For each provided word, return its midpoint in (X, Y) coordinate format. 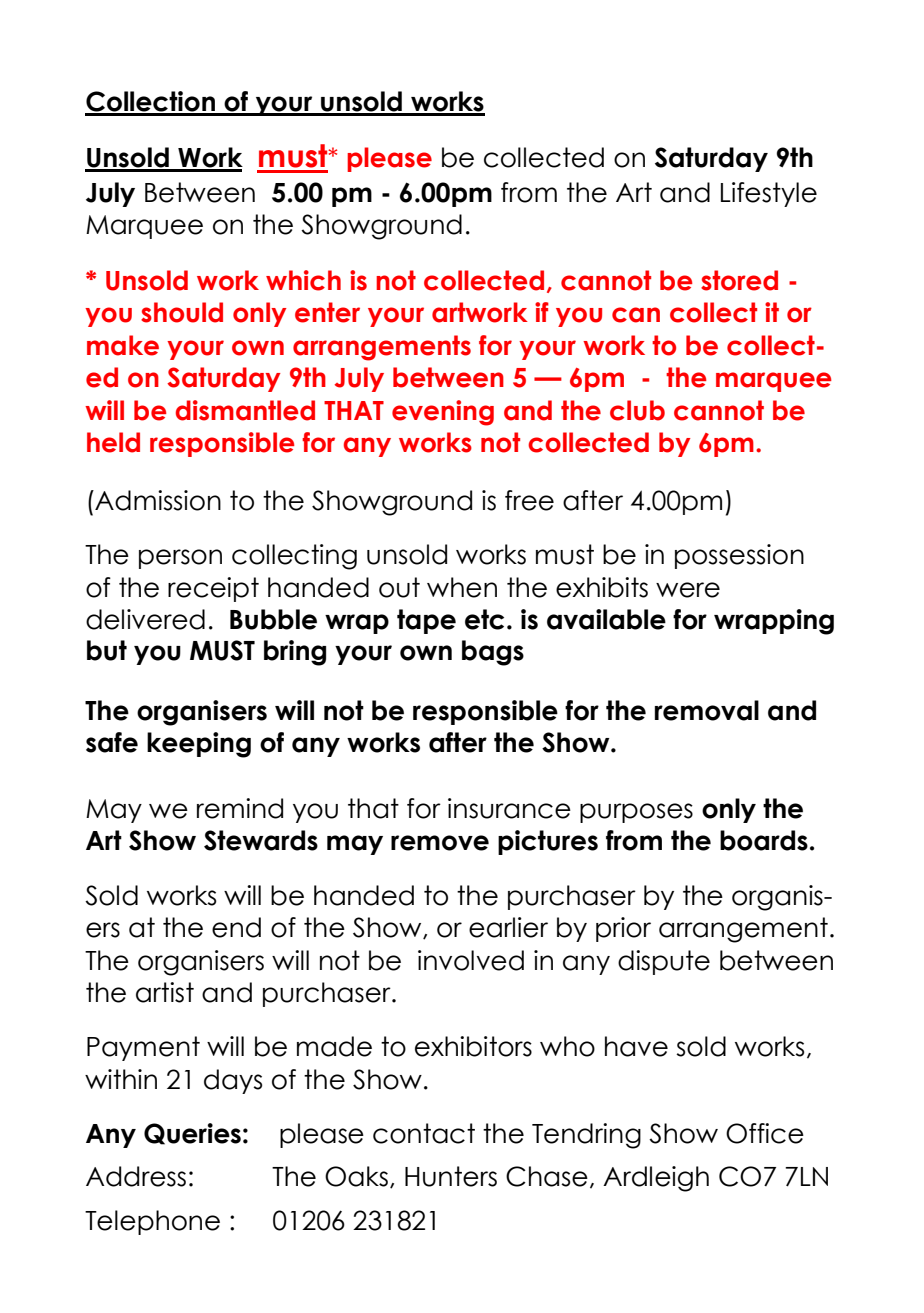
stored (739, 280)
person (180, 559)
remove (440, 843)
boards (764, 840)
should (182, 312)
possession (739, 556)
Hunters (451, 1176)
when (462, 587)
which (303, 280)
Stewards (261, 840)
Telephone (152, 1222)
